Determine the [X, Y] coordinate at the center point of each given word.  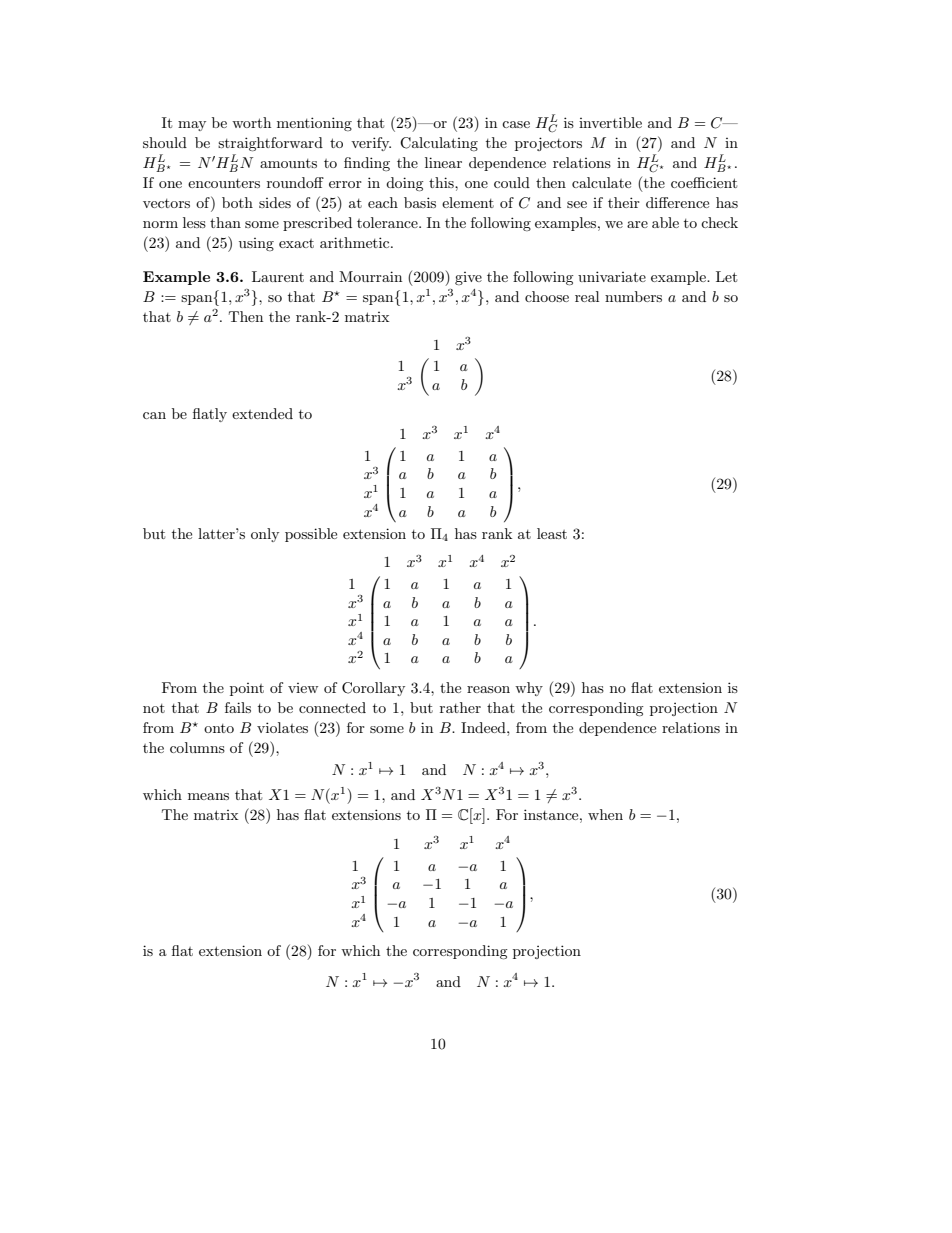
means [208, 796]
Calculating [439, 144]
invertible [610, 122]
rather [460, 707]
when [605, 814]
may [192, 126]
